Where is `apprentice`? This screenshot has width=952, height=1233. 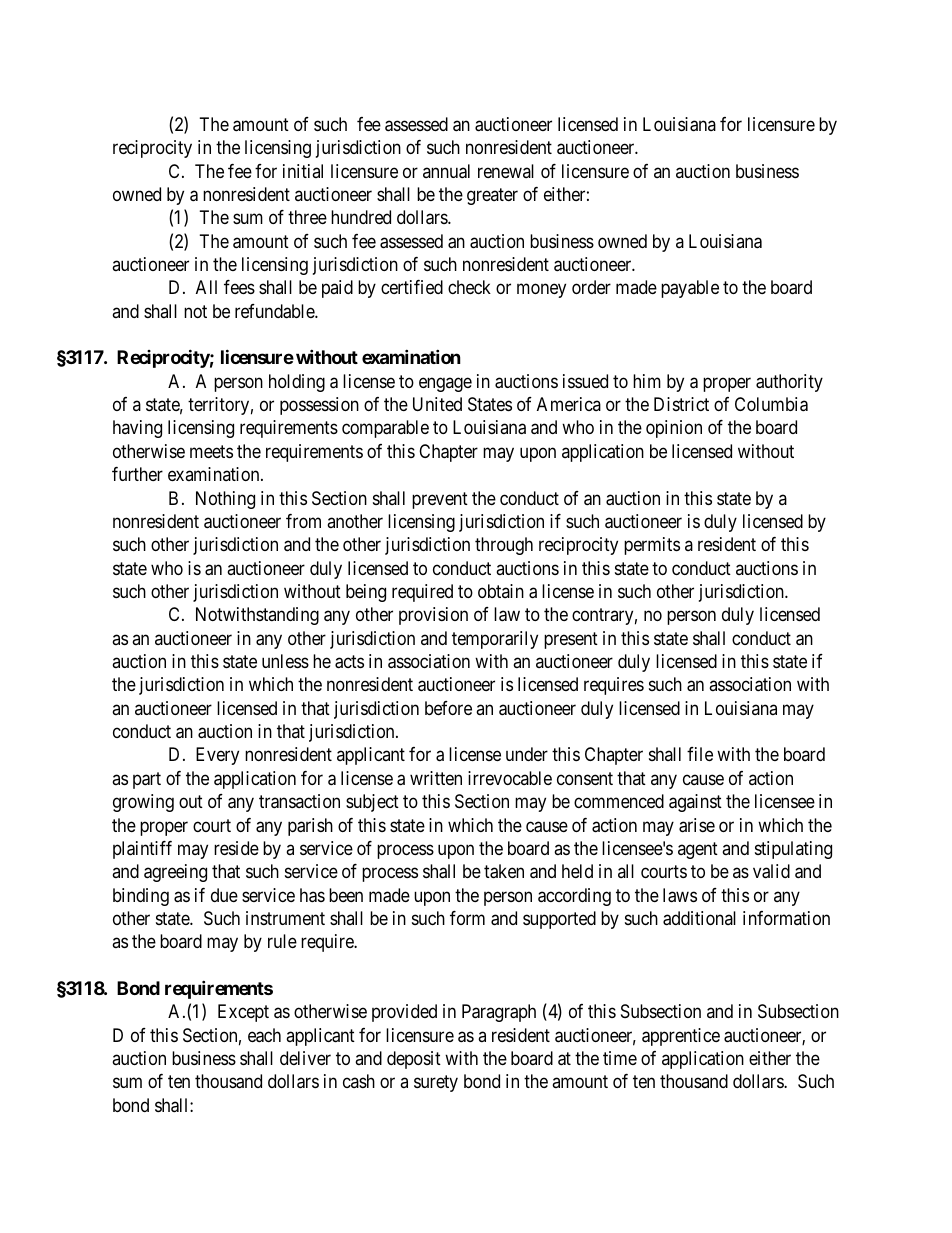 apprentice is located at coordinates (681, 1037).
